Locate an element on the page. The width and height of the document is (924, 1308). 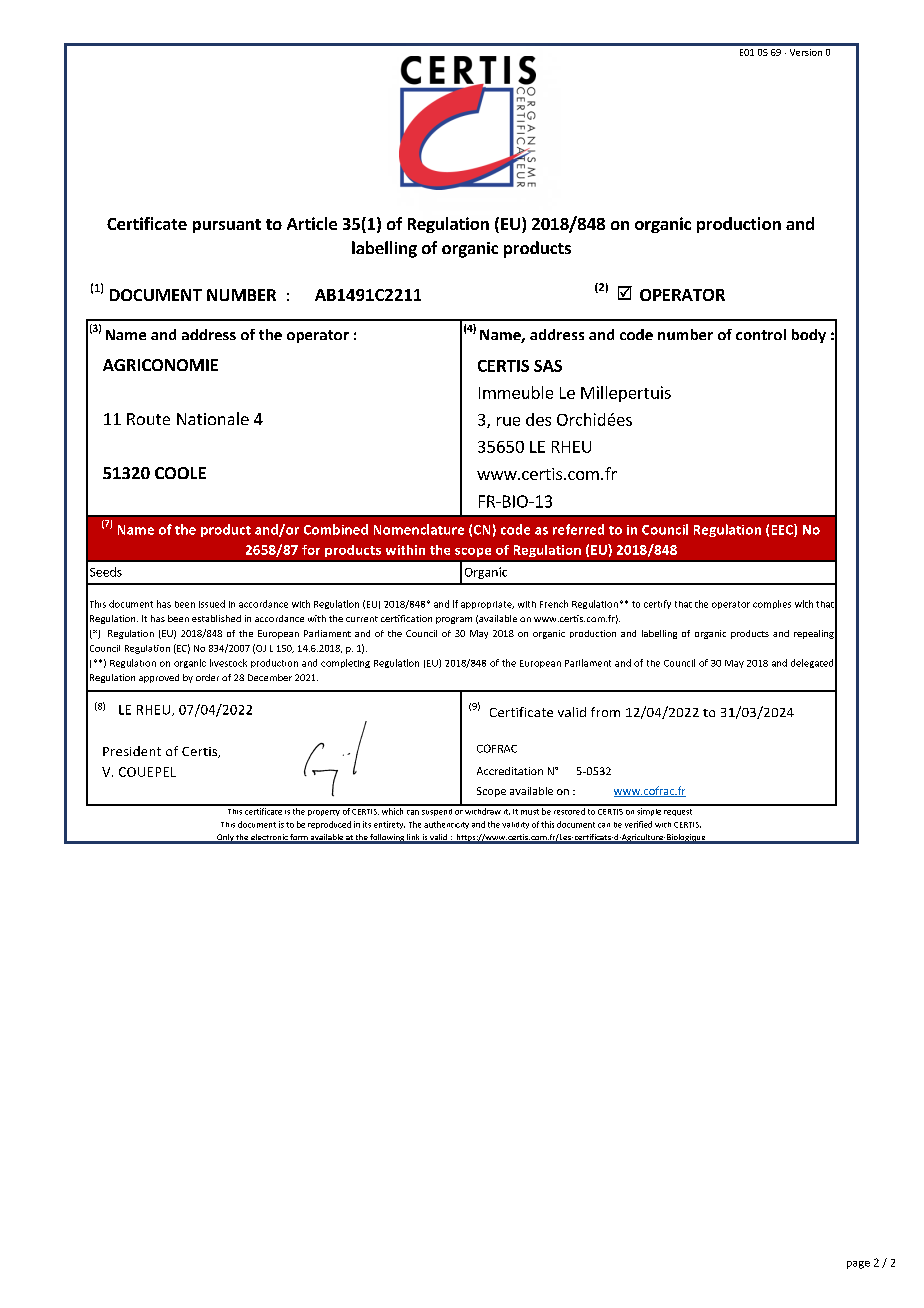
its is located at coordinates (367, 824).
